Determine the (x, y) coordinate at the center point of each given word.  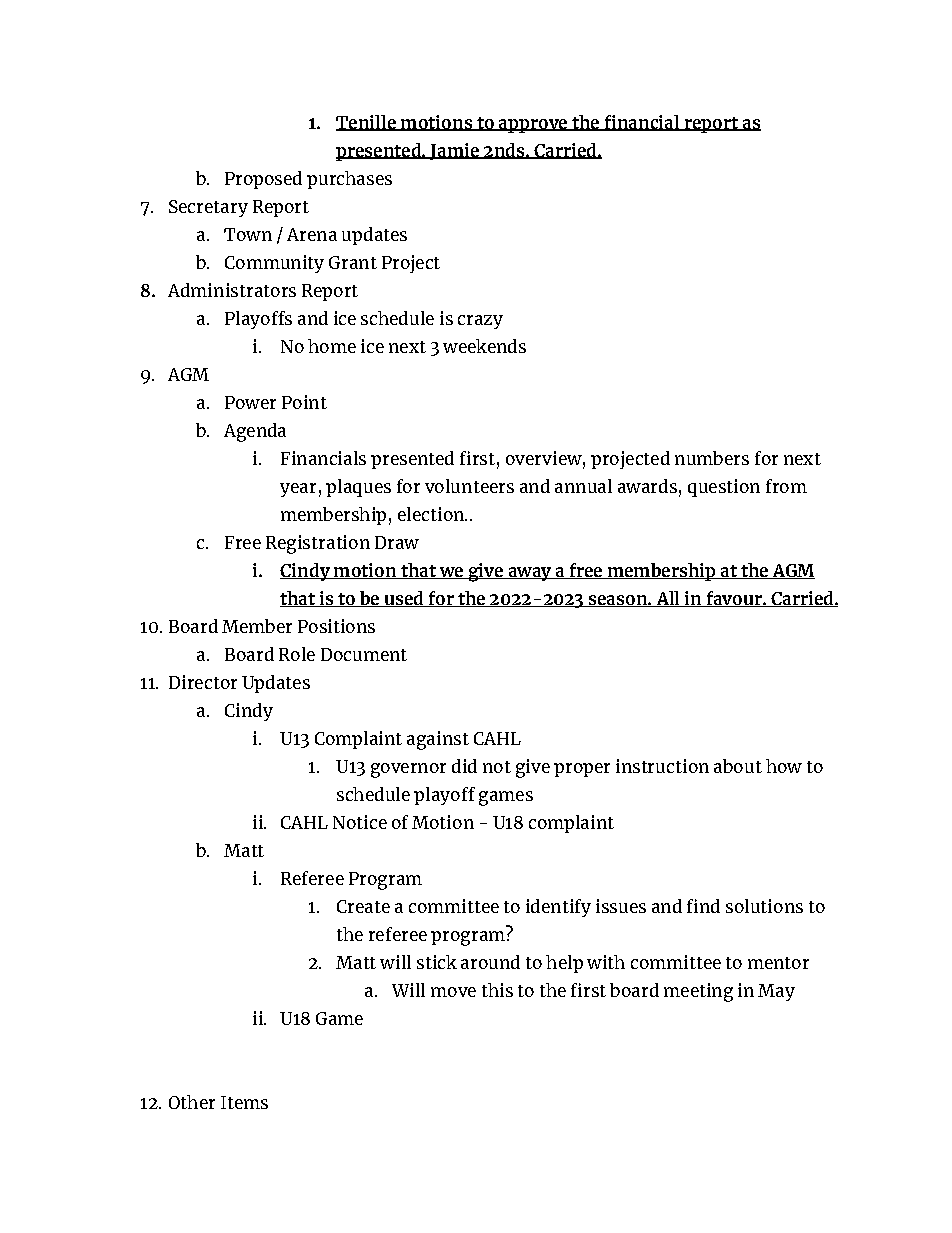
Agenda (255, 432)
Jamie (454, 151)
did (464, 766)
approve (533, 126)
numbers (712, 458)
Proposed (263, 180)
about (738, 766)
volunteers (469, 486)
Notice (360, 822)
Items (244, 1102)
